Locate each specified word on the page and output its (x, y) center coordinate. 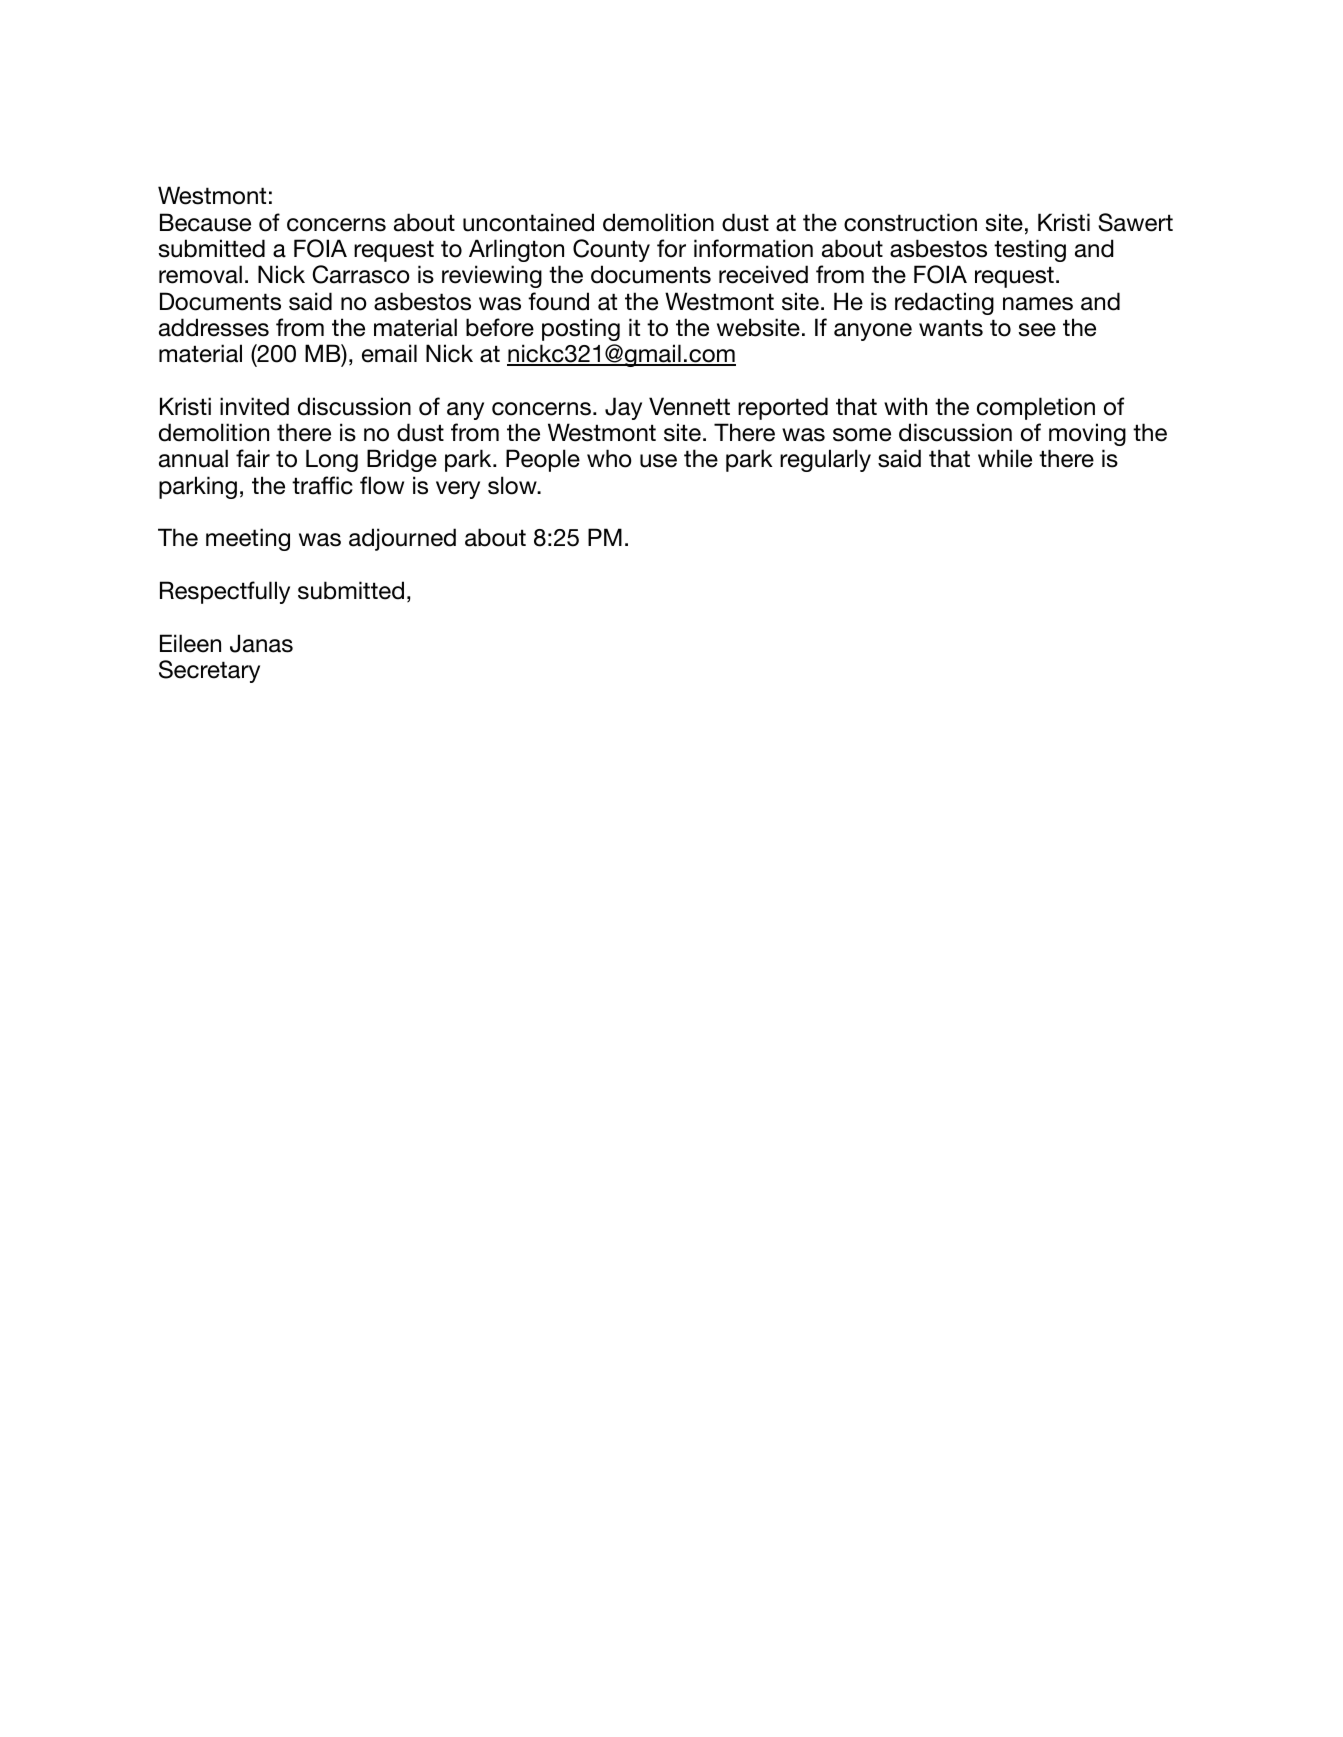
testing (1030, 250)
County (611, 250)
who (609, 458)
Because (205, 222)
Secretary (209, 671)
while (1005, 458)
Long (332, 460)
